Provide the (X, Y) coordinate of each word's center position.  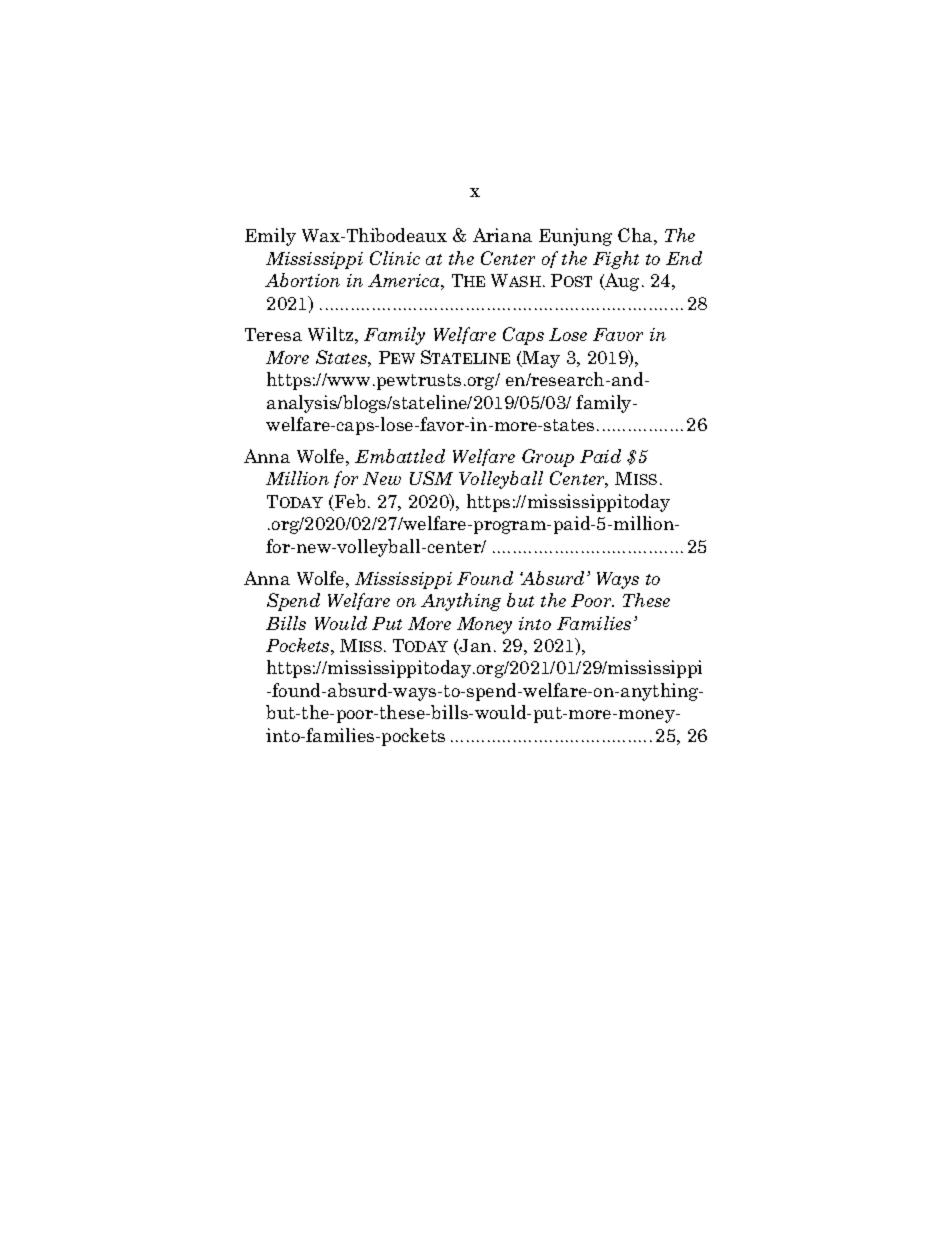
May (540, 359)
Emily (270, 237)
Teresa (273, 334)
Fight (616, 260)
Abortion (302, 280)
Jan (474, 647)
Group (548, 458)
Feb (349, 502)
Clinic (395, 258)
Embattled (400, 456)
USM (431, 478)
